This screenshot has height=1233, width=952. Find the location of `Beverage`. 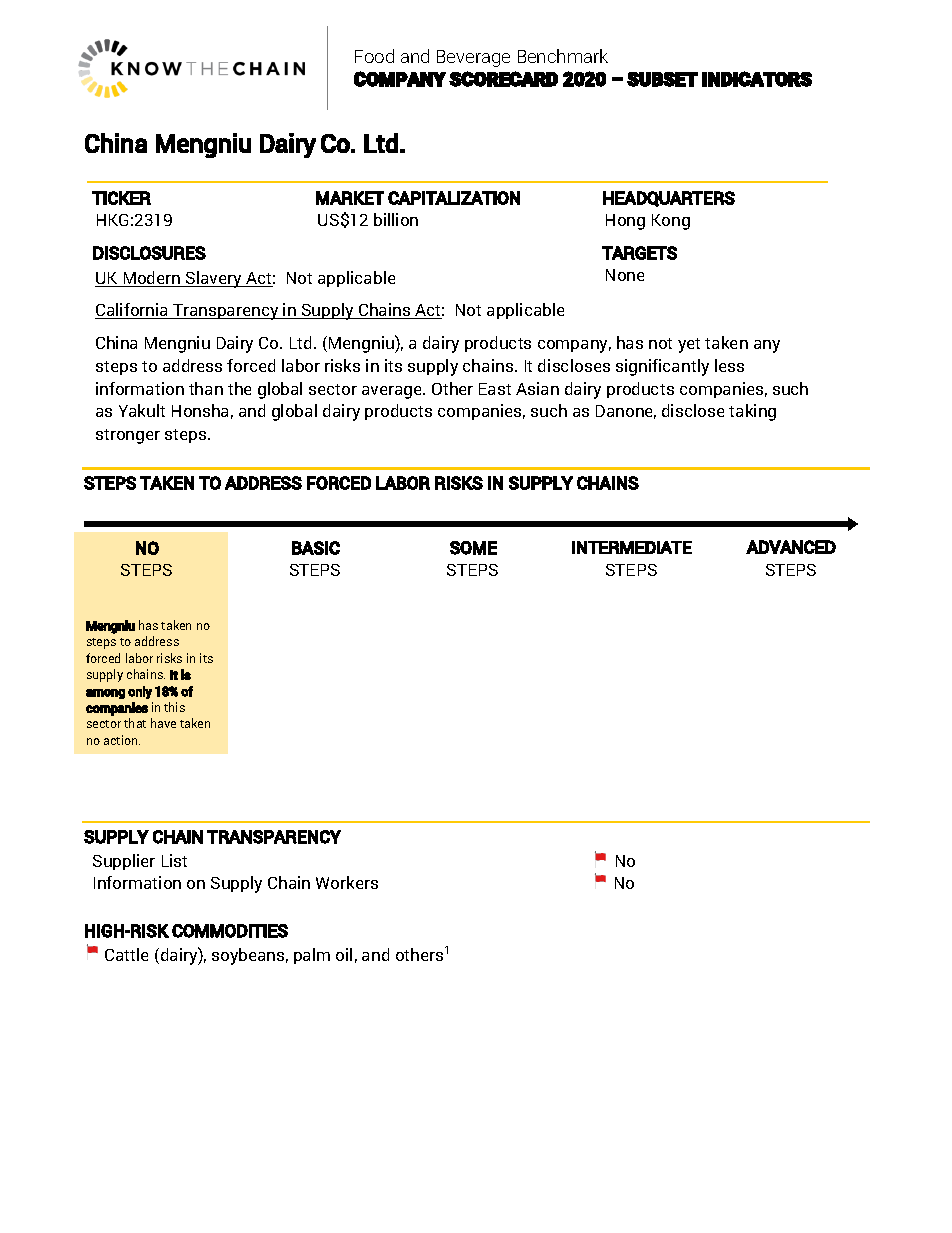

Beverage is located at coordinates (473, 58).
